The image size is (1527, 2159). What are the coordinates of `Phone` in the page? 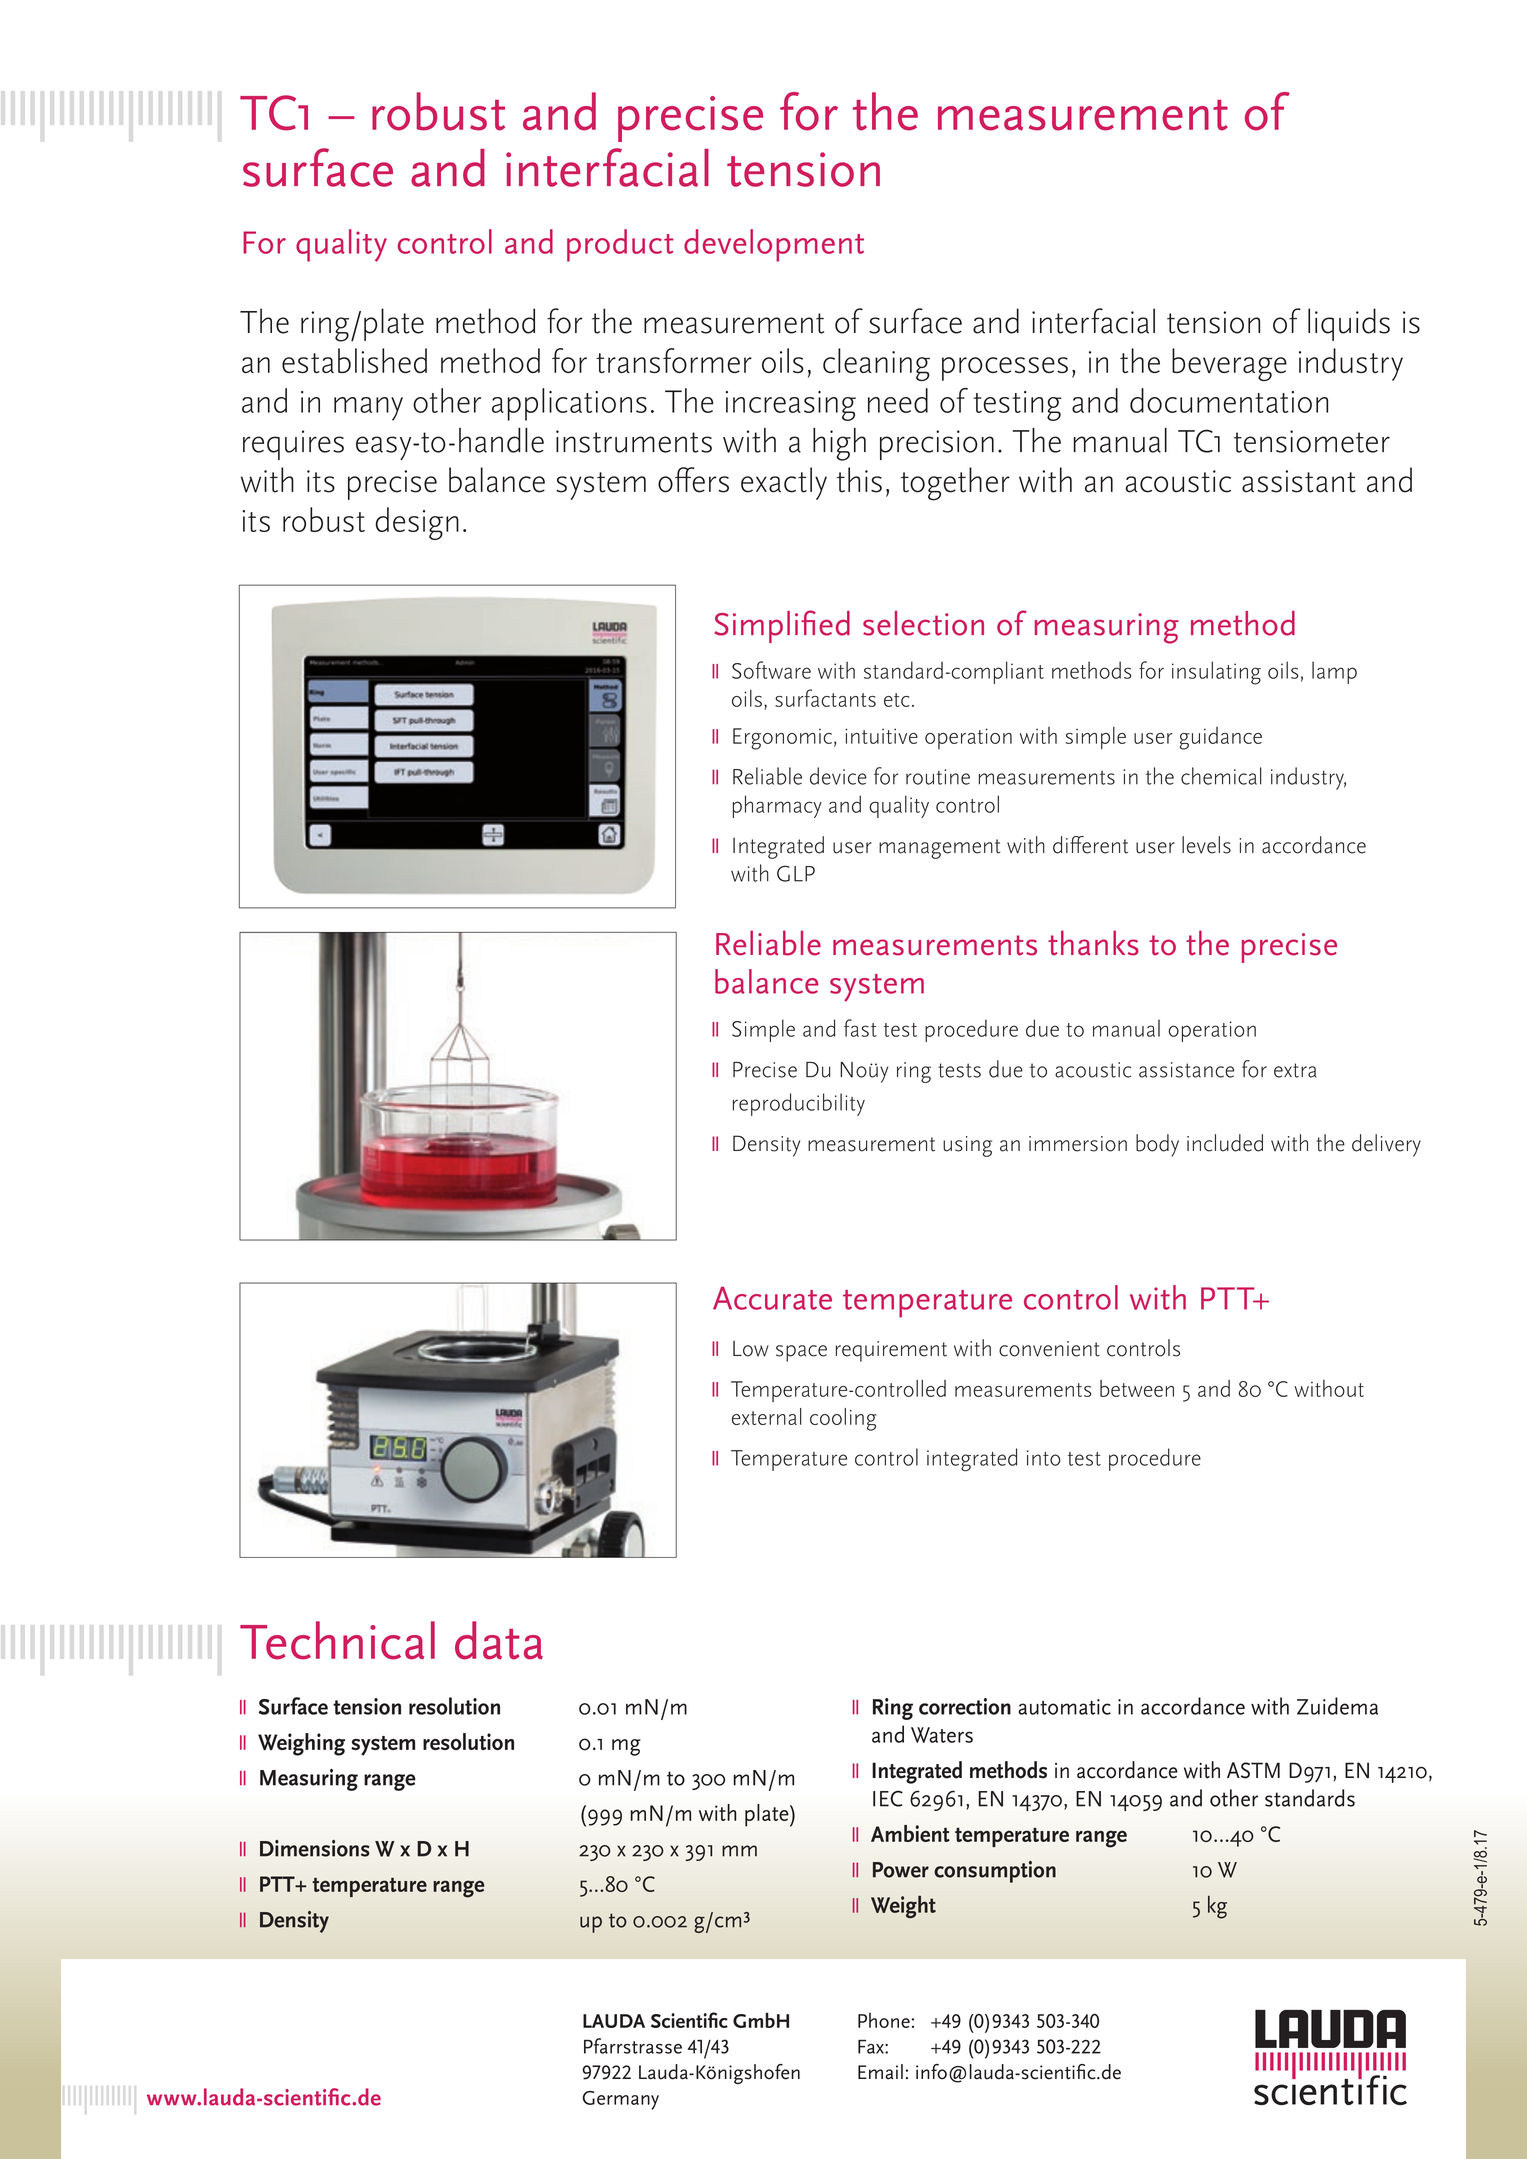 It's located at (884, 2020).
